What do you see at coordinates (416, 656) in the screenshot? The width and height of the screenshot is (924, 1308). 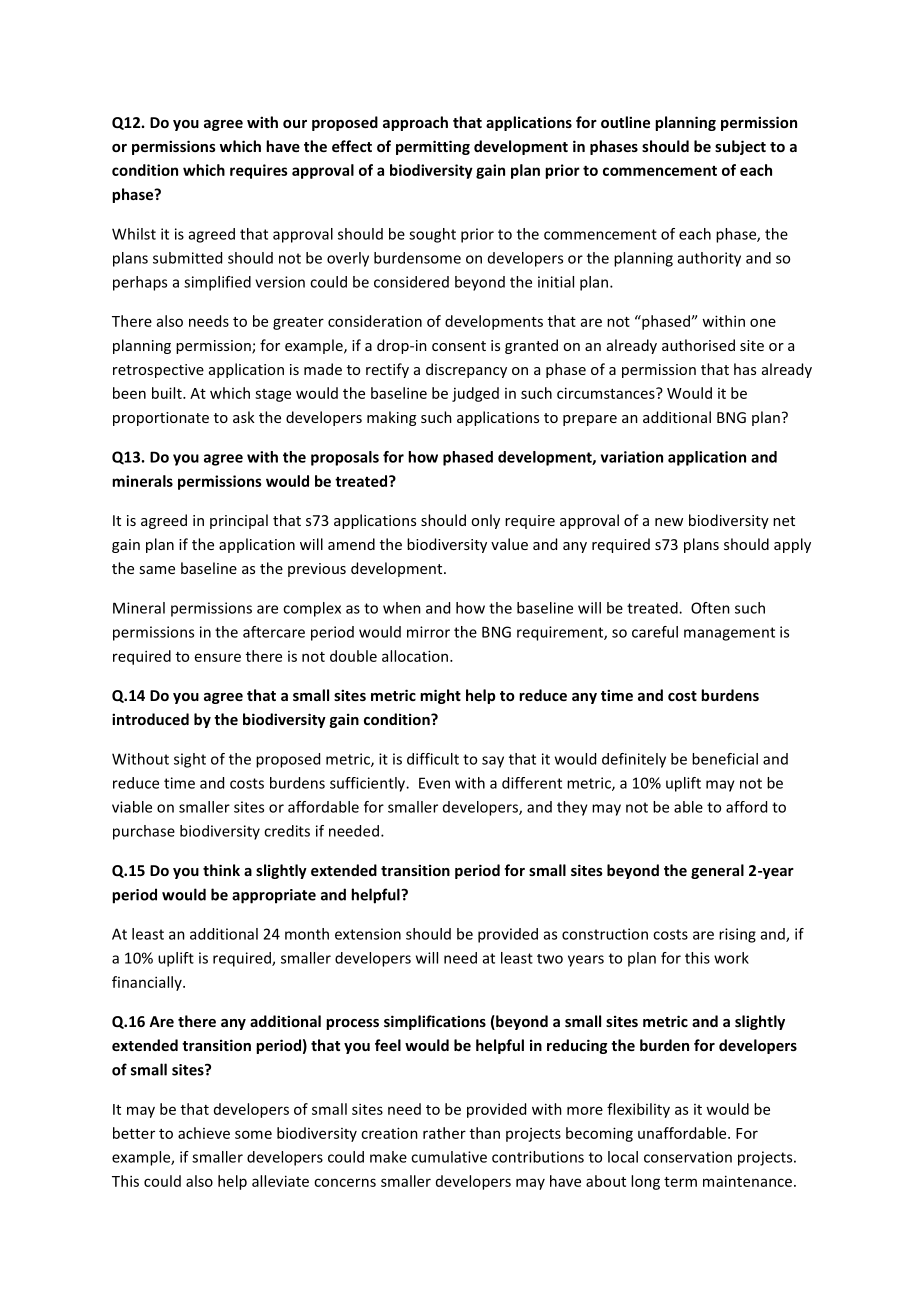 I see `allocation` at bounding box center [416, 656].
